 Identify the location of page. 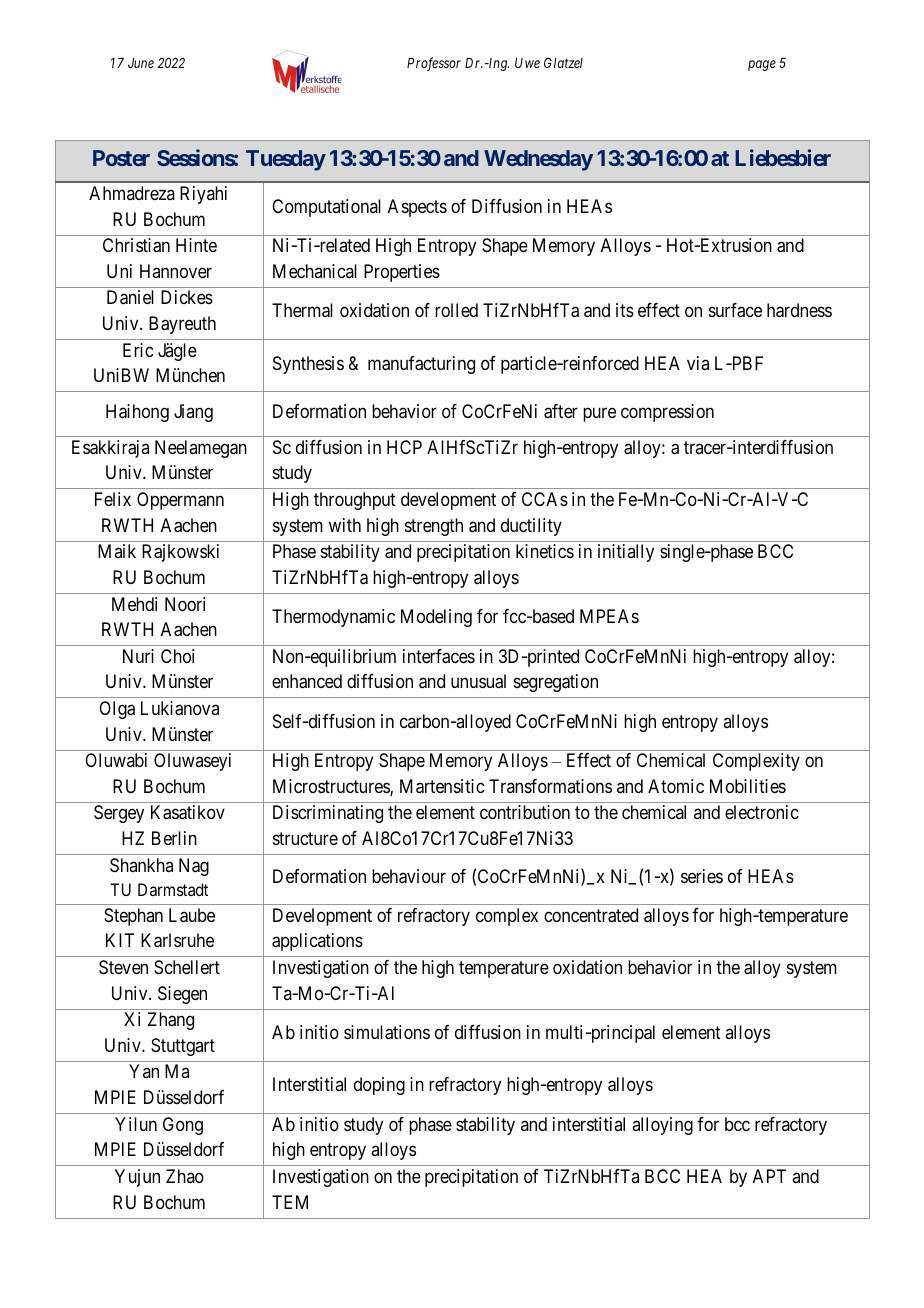
(762, 65).
